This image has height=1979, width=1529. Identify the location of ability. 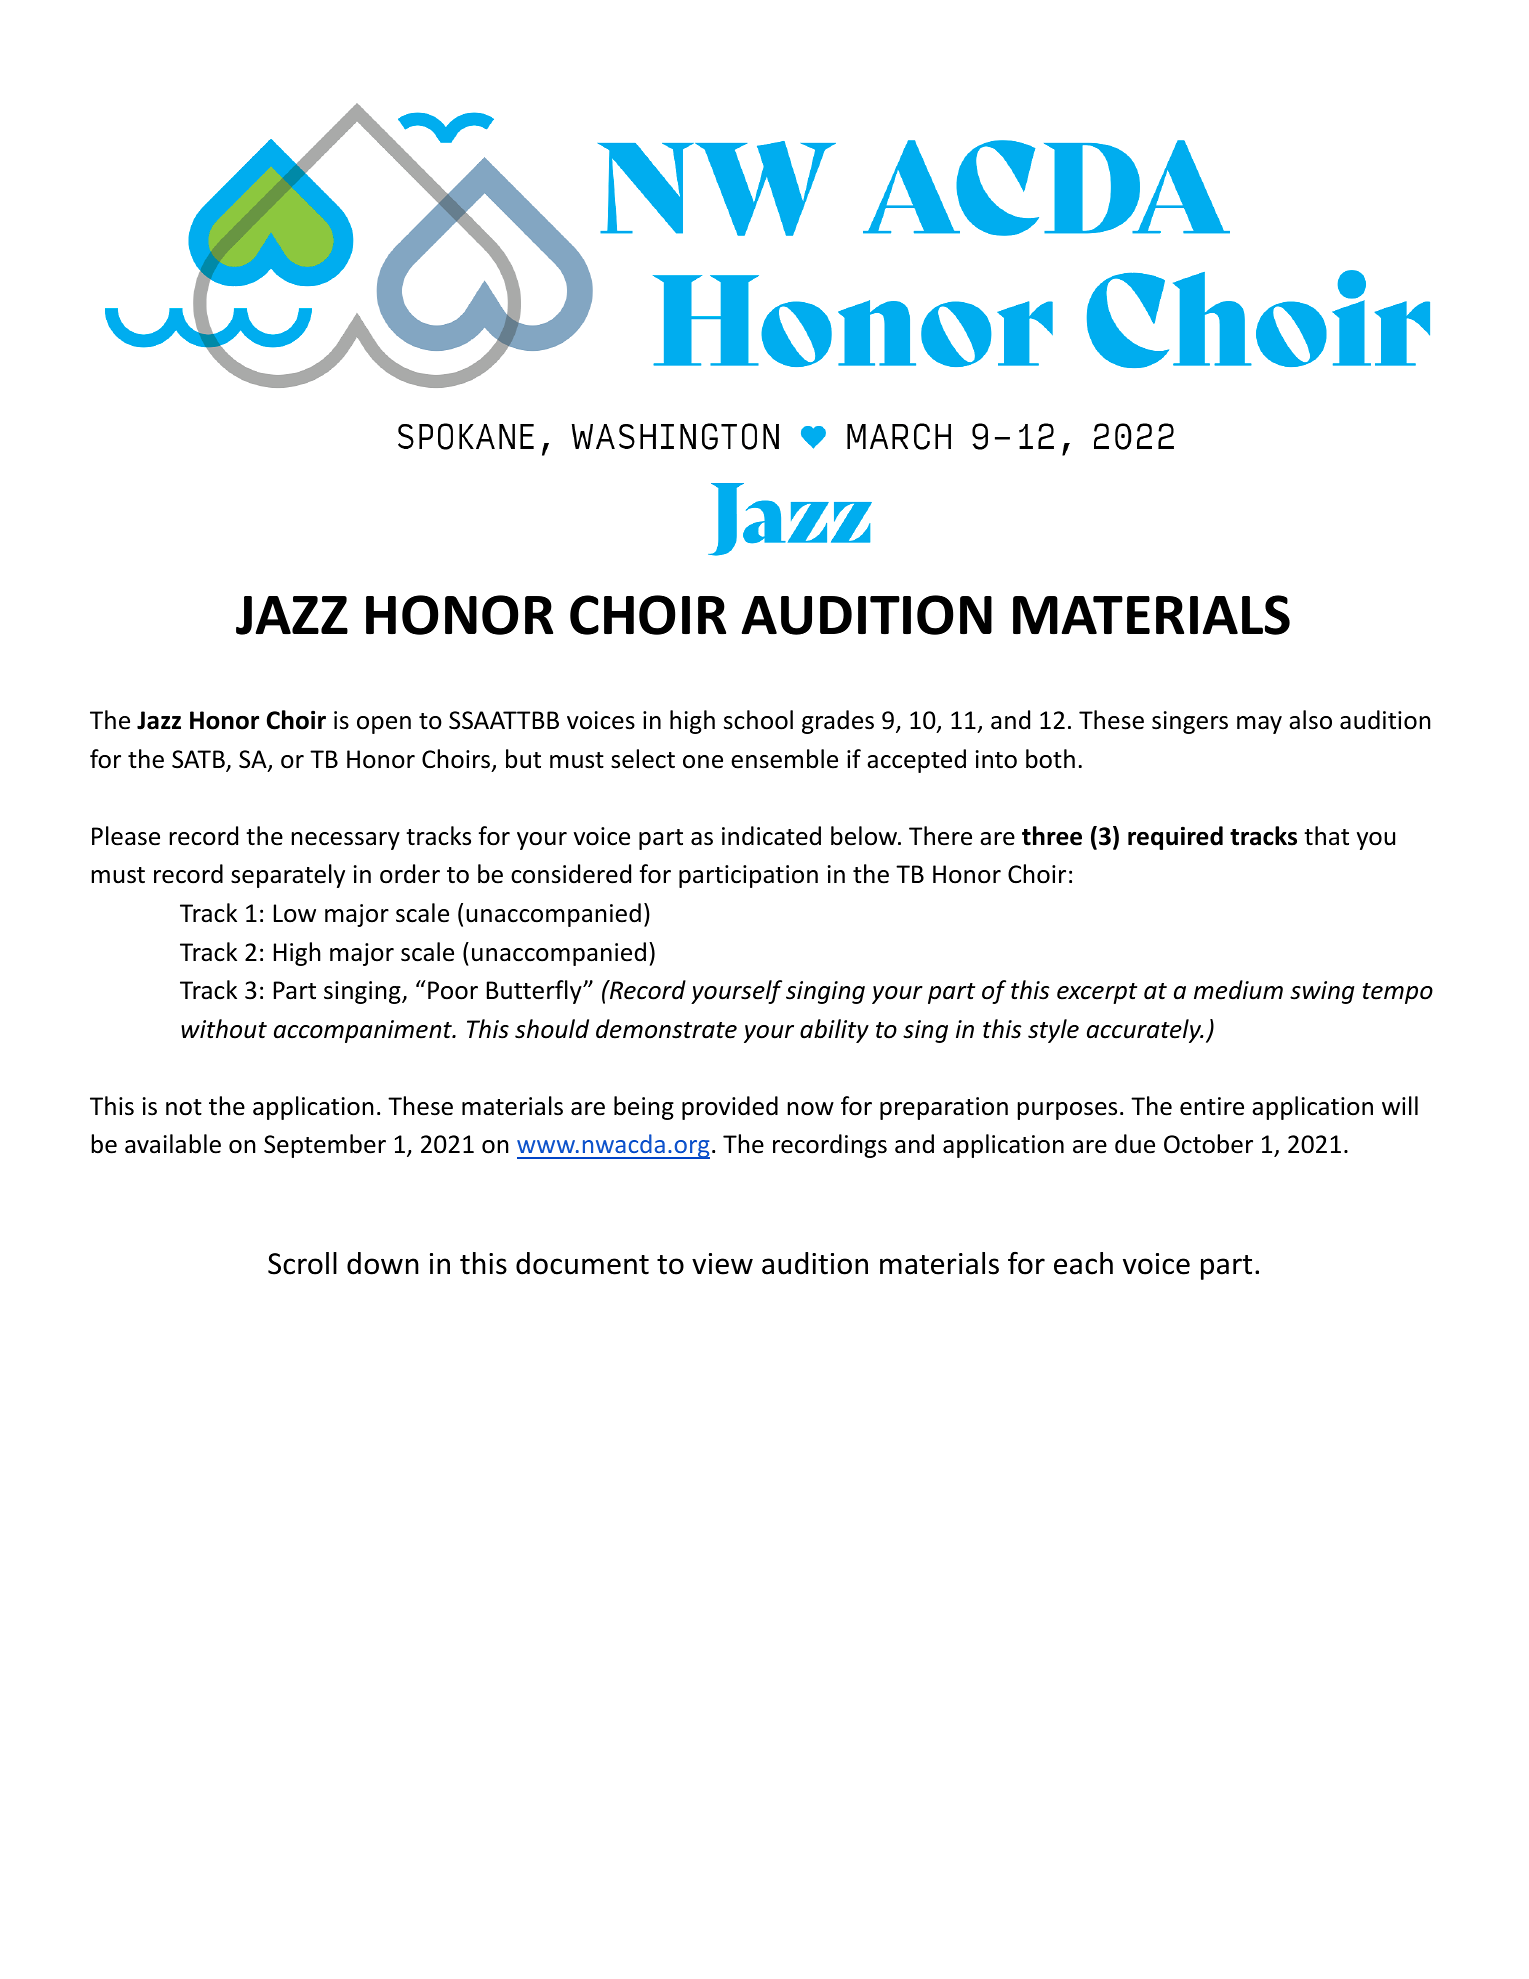
(834, 1031).
